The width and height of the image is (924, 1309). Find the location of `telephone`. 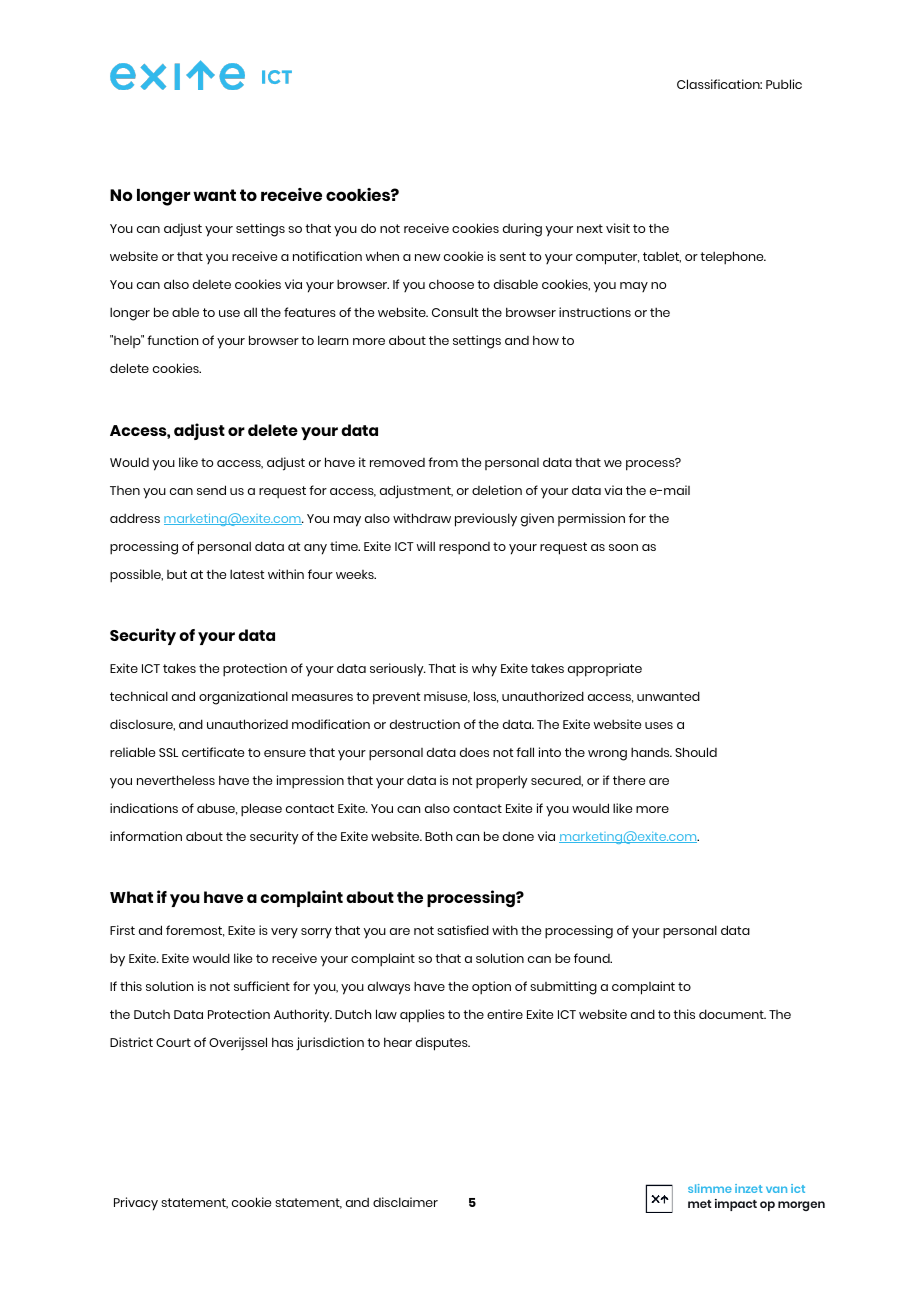

telephone is located at coordinates (733, 258).
